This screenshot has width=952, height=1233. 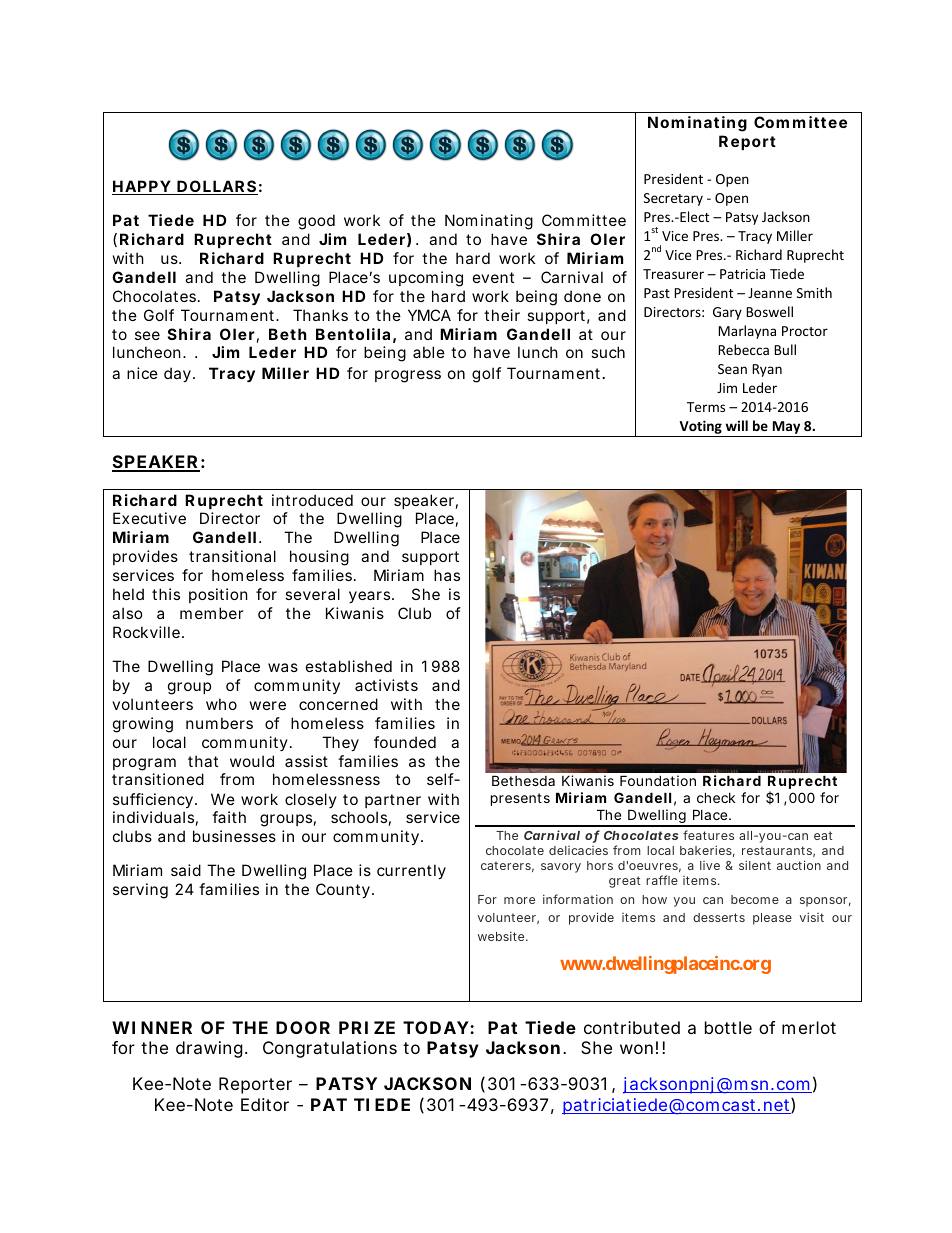 What do you see at coordinates (716, 797) in the screenshot?
I see `check` at bounding box center [716, 797].
